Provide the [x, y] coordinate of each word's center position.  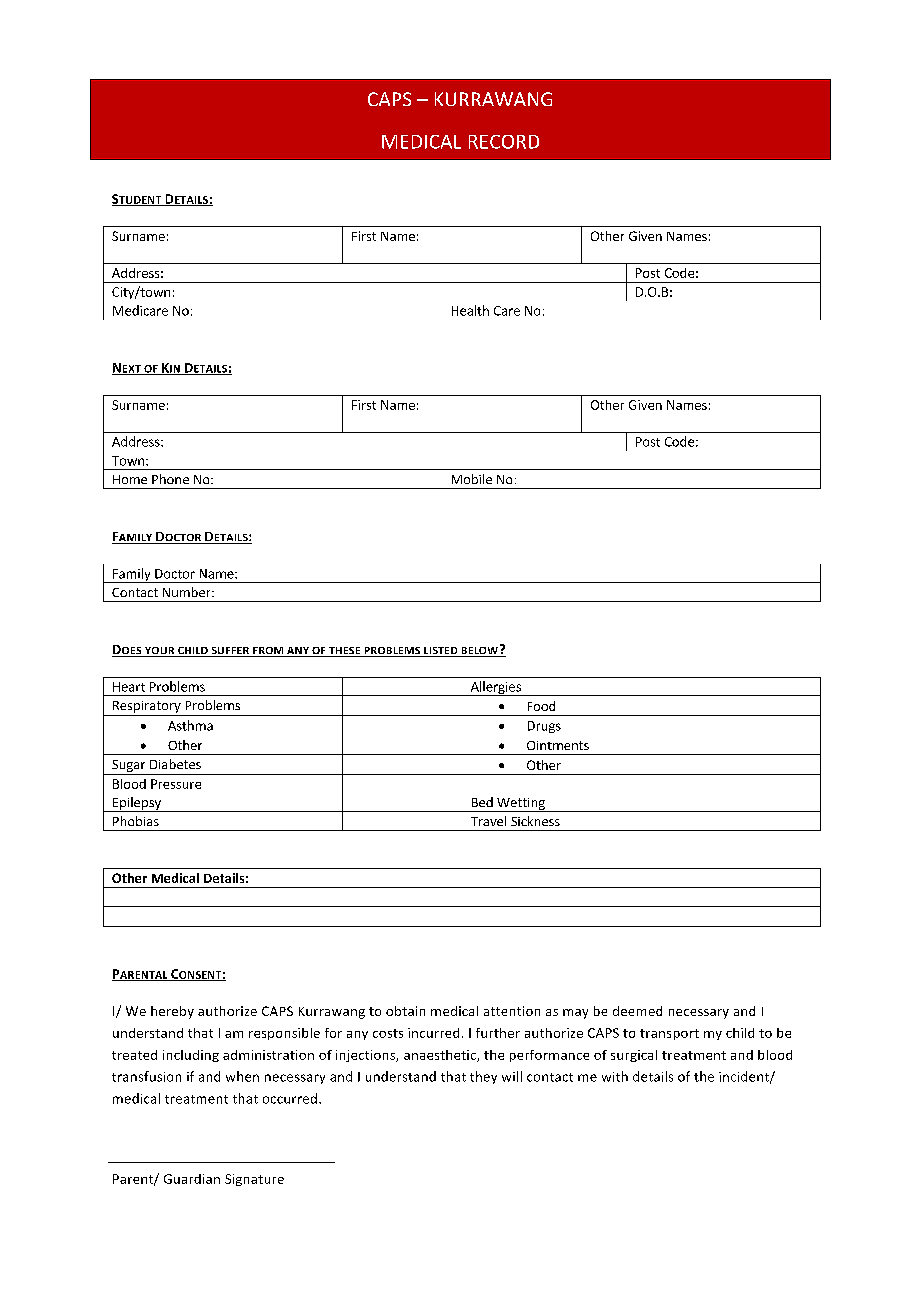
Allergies [495, 688]
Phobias [136, 821]
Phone [170, 479]
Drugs [544, 727]
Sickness [535, 821]
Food [541, 706]
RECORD [504, 142]
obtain [405, 1011]
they [483, 1077]
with [615, 1076]
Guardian [192, 1179]
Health [470, 310]
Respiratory [147, 707]
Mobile [472, 479]
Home [130, 479]
